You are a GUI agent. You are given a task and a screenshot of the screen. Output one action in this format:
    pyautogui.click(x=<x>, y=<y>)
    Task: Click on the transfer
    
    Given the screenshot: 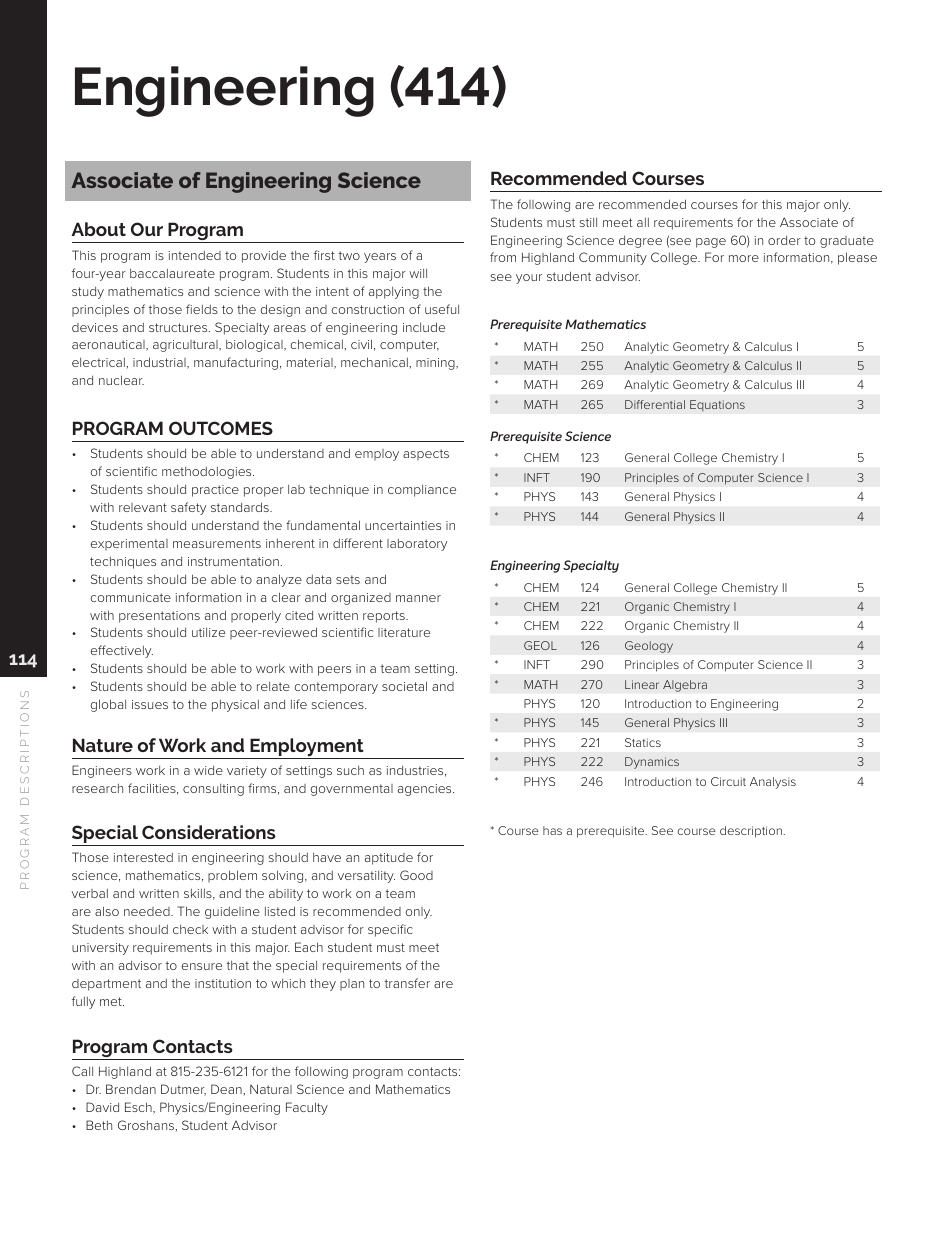 What is the action you would take?
    pyautogui.click(x=407, y=983)
